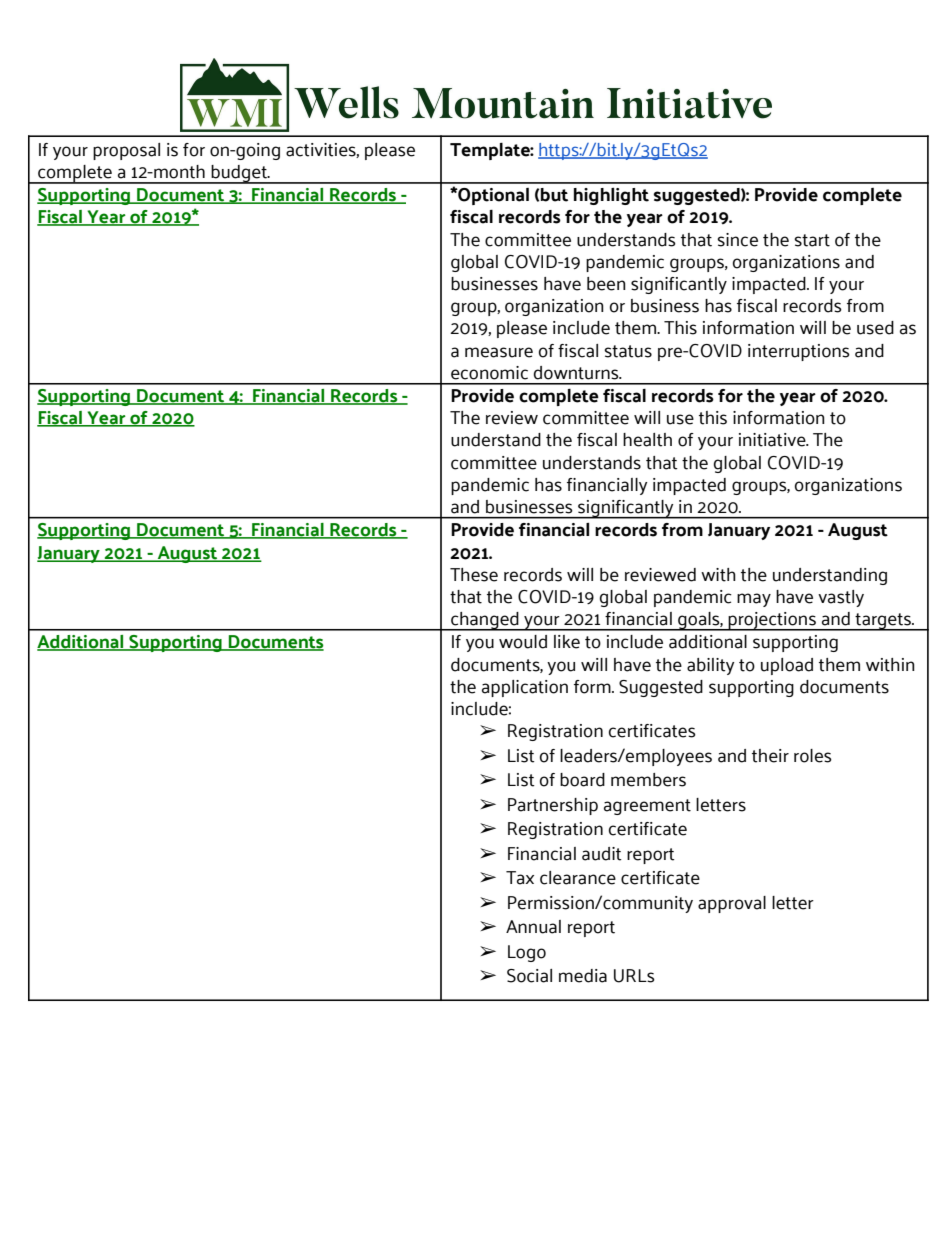 This image has height=1233, width=952. I want to click on may, so click(754, 600).
